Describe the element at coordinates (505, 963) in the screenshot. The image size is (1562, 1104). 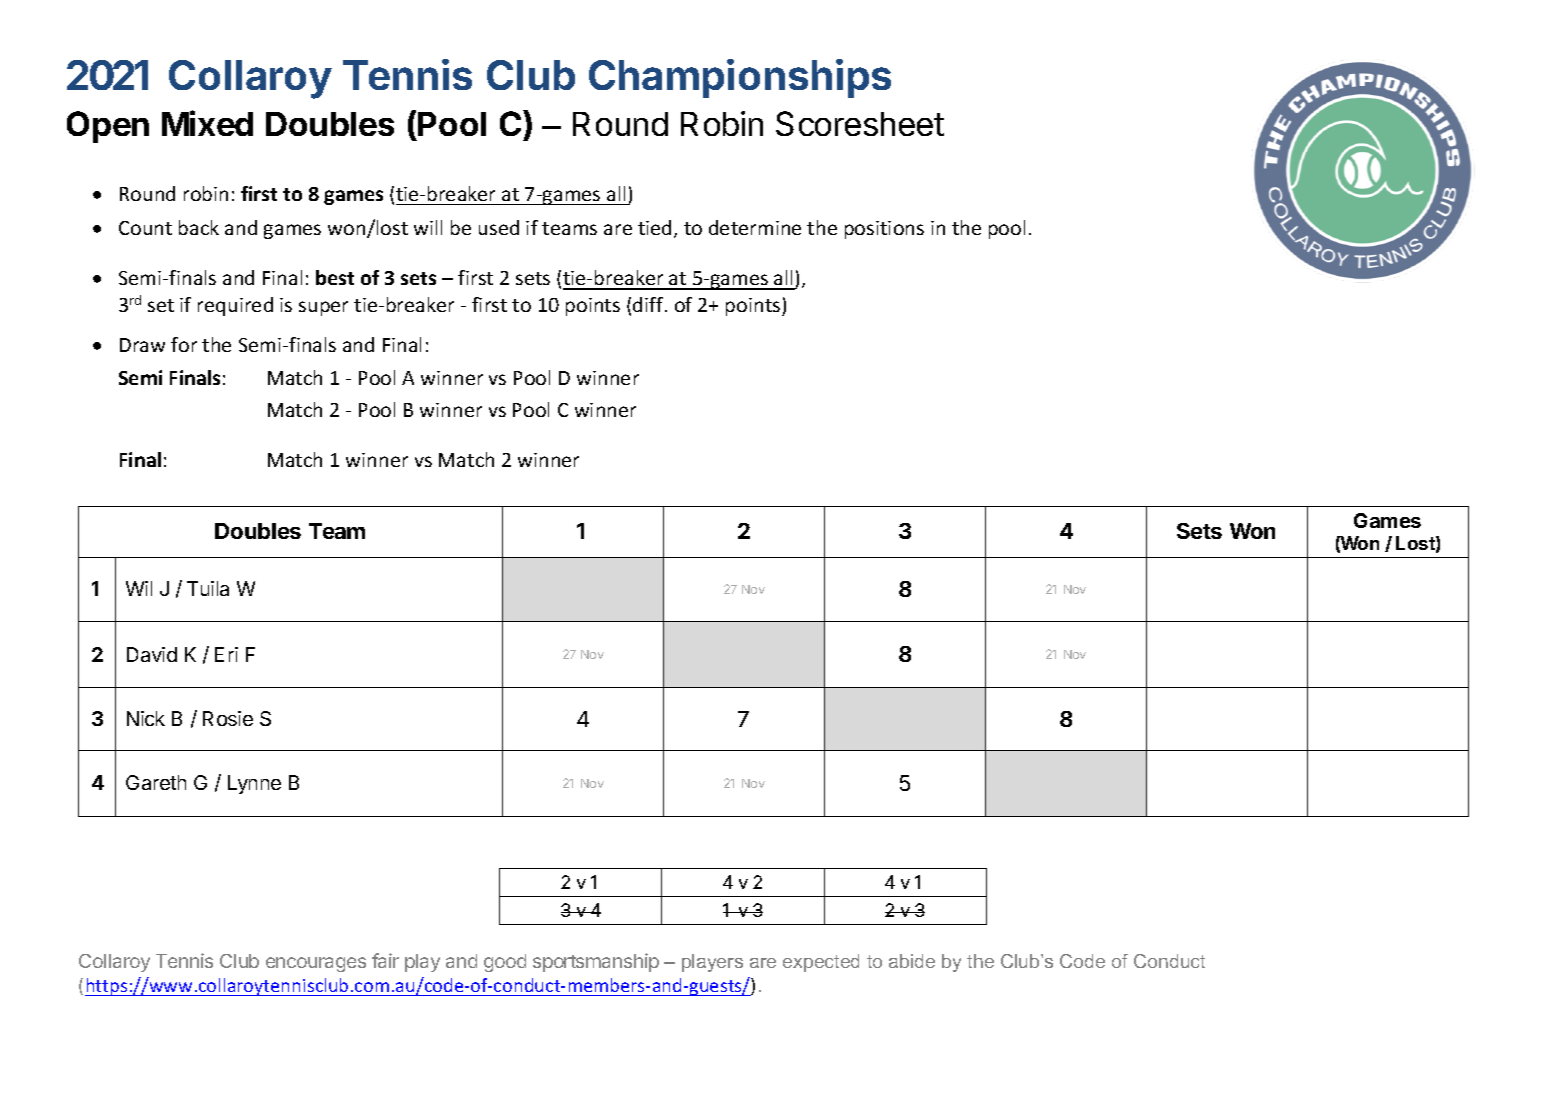
I see `good` at that location.
